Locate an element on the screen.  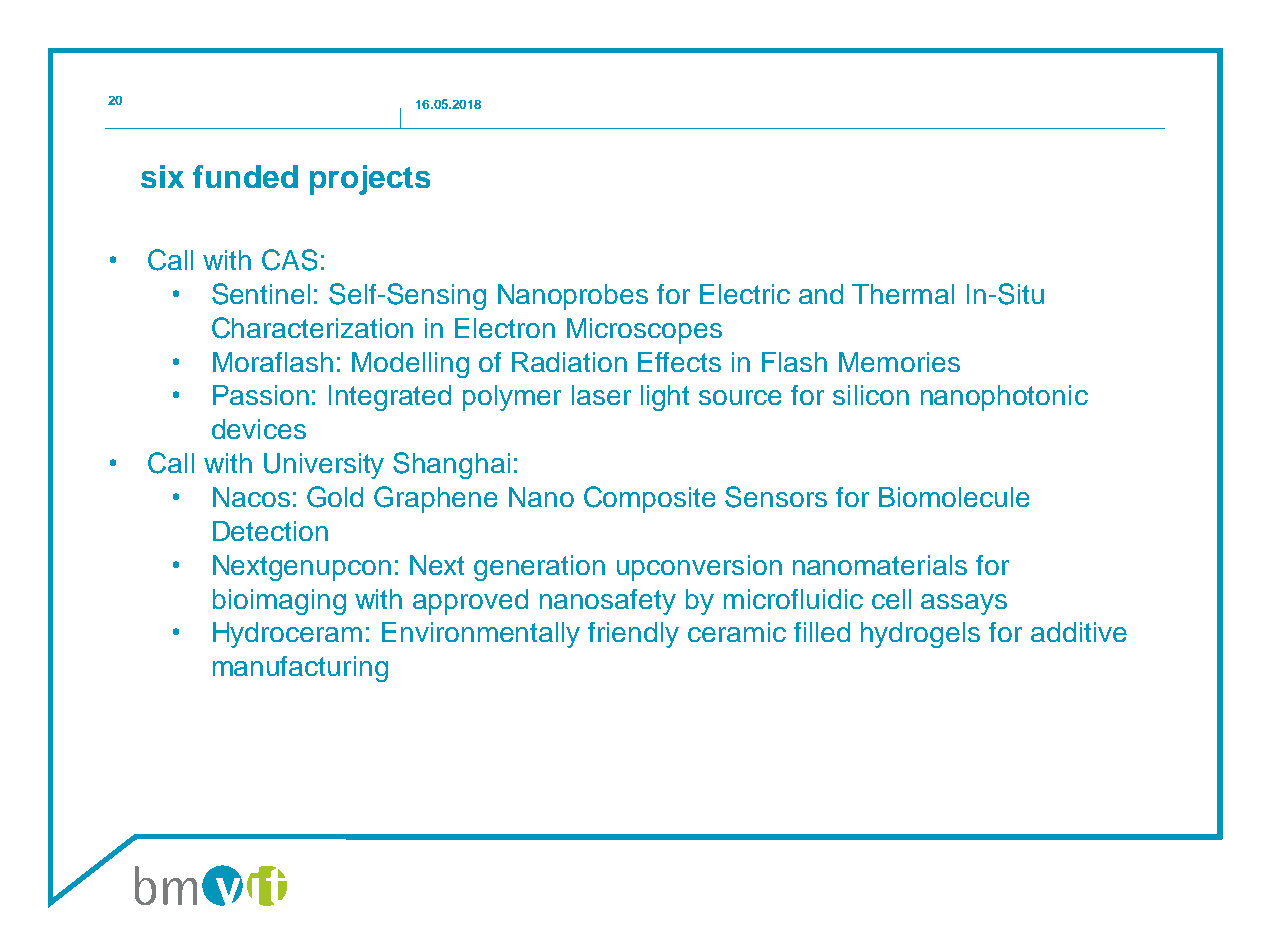
Thermal is located at coordinates (903, 294).
